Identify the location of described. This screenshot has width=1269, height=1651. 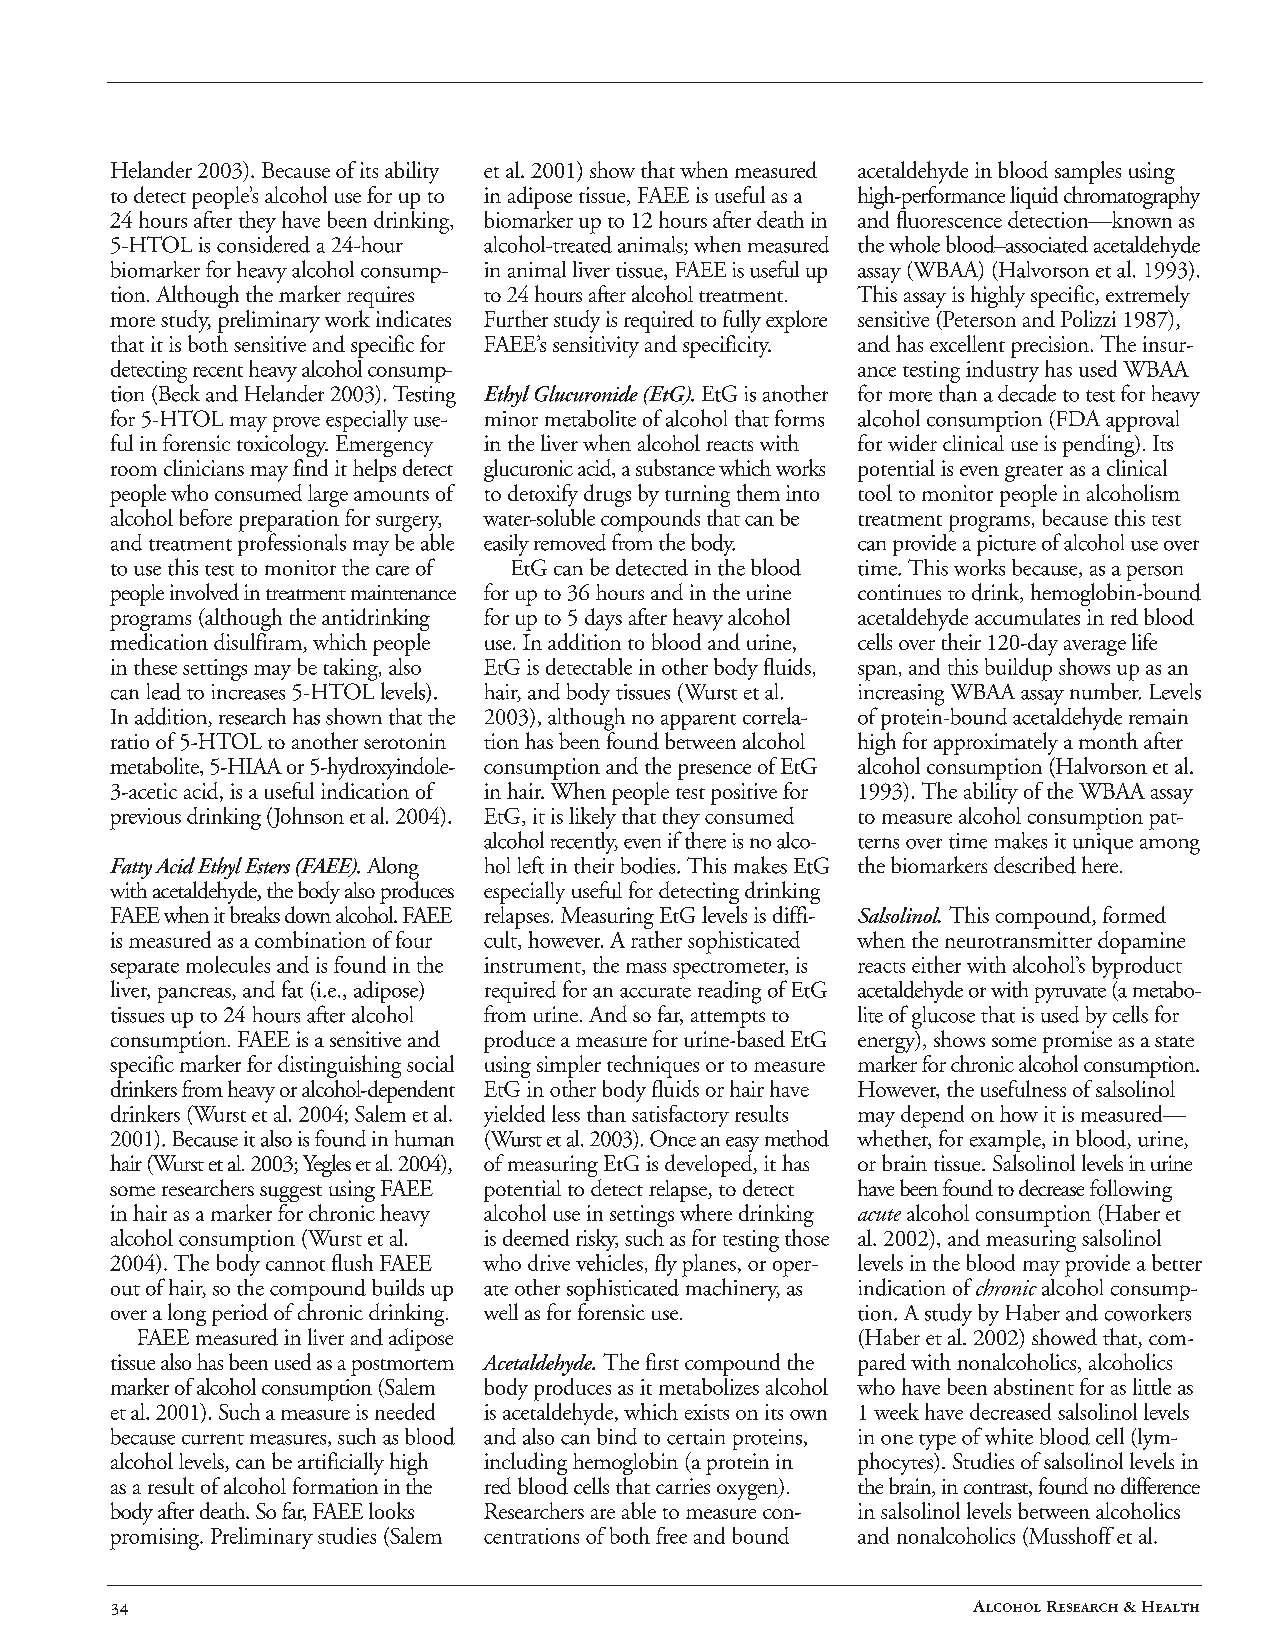
(1035, 865).
